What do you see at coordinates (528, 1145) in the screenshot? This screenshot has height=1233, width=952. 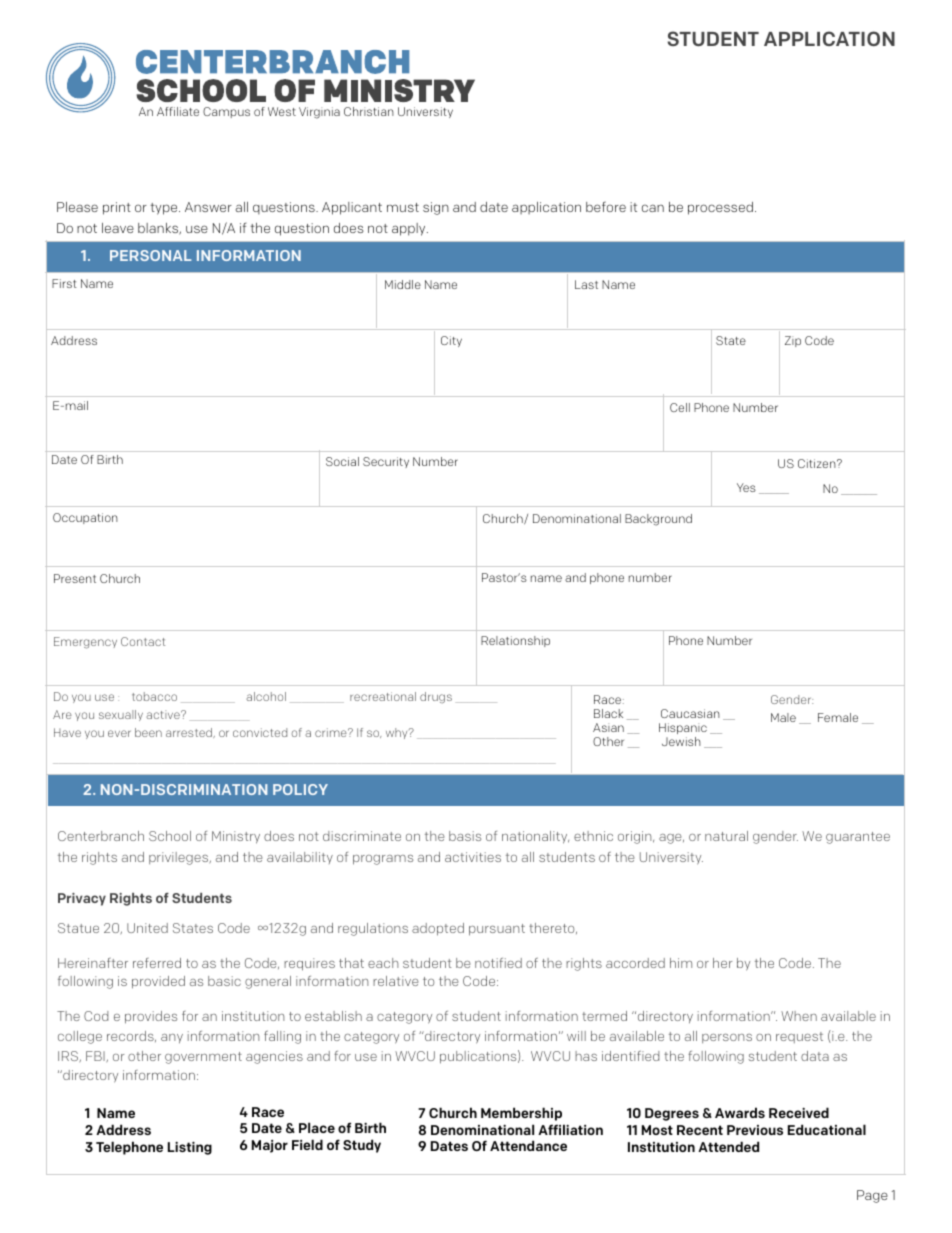 I see `Attendance` at bounding box center [528, 1145].
